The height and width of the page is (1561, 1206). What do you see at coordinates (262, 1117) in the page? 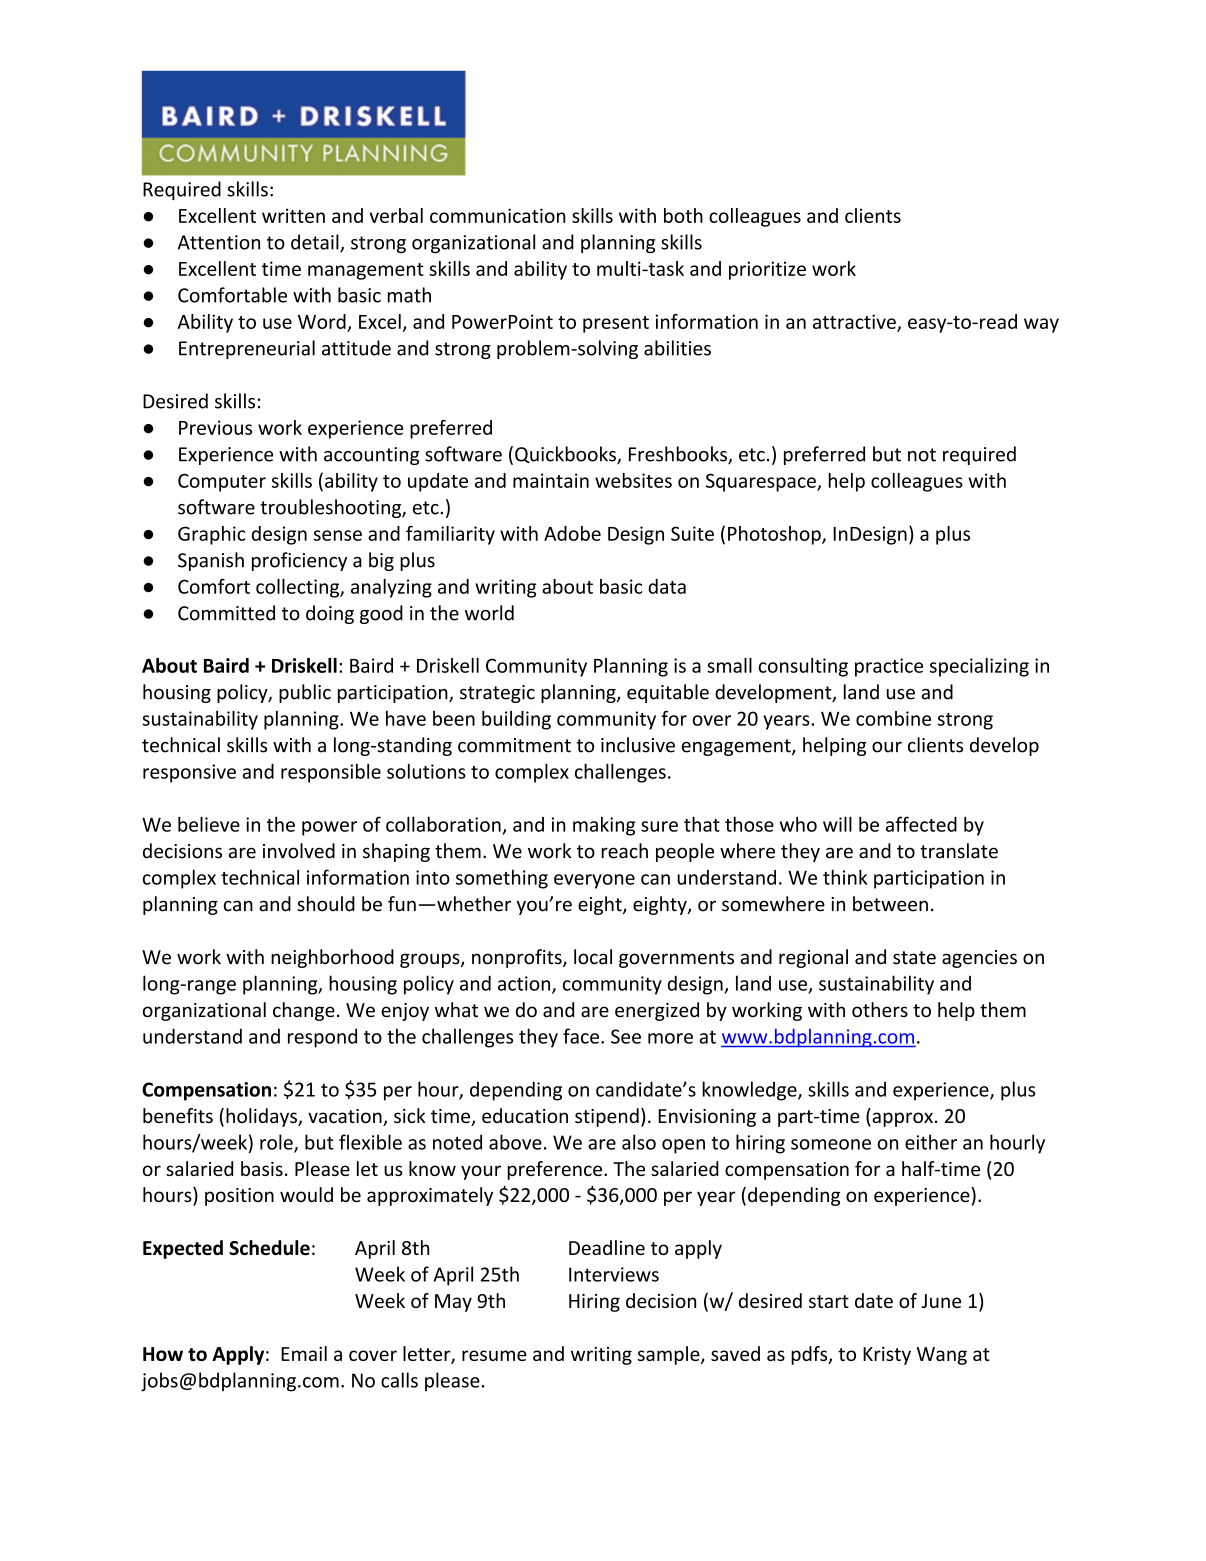
I see `holidays` at bounding box center [262, 1117].
